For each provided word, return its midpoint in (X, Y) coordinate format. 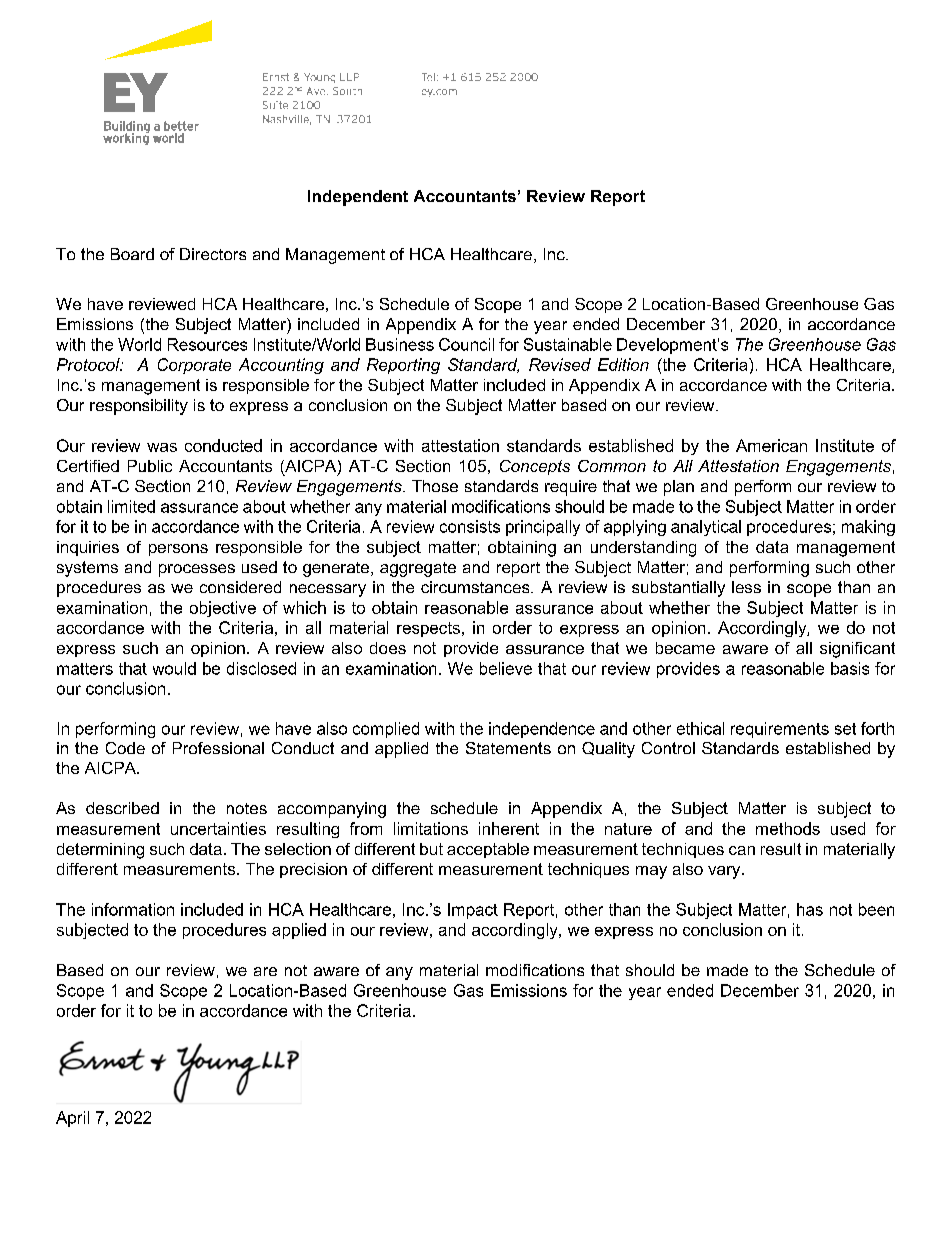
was (162, 447)
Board (132, 254)
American (771, 445)
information (133, 909)
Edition (623, 364)
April (72, 1119)
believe (506, 668)
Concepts (535, 467)
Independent (358, 198)
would (174, 668)
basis (850, 668)
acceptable (488, 850)
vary (725, 872)
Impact (473, 911)
